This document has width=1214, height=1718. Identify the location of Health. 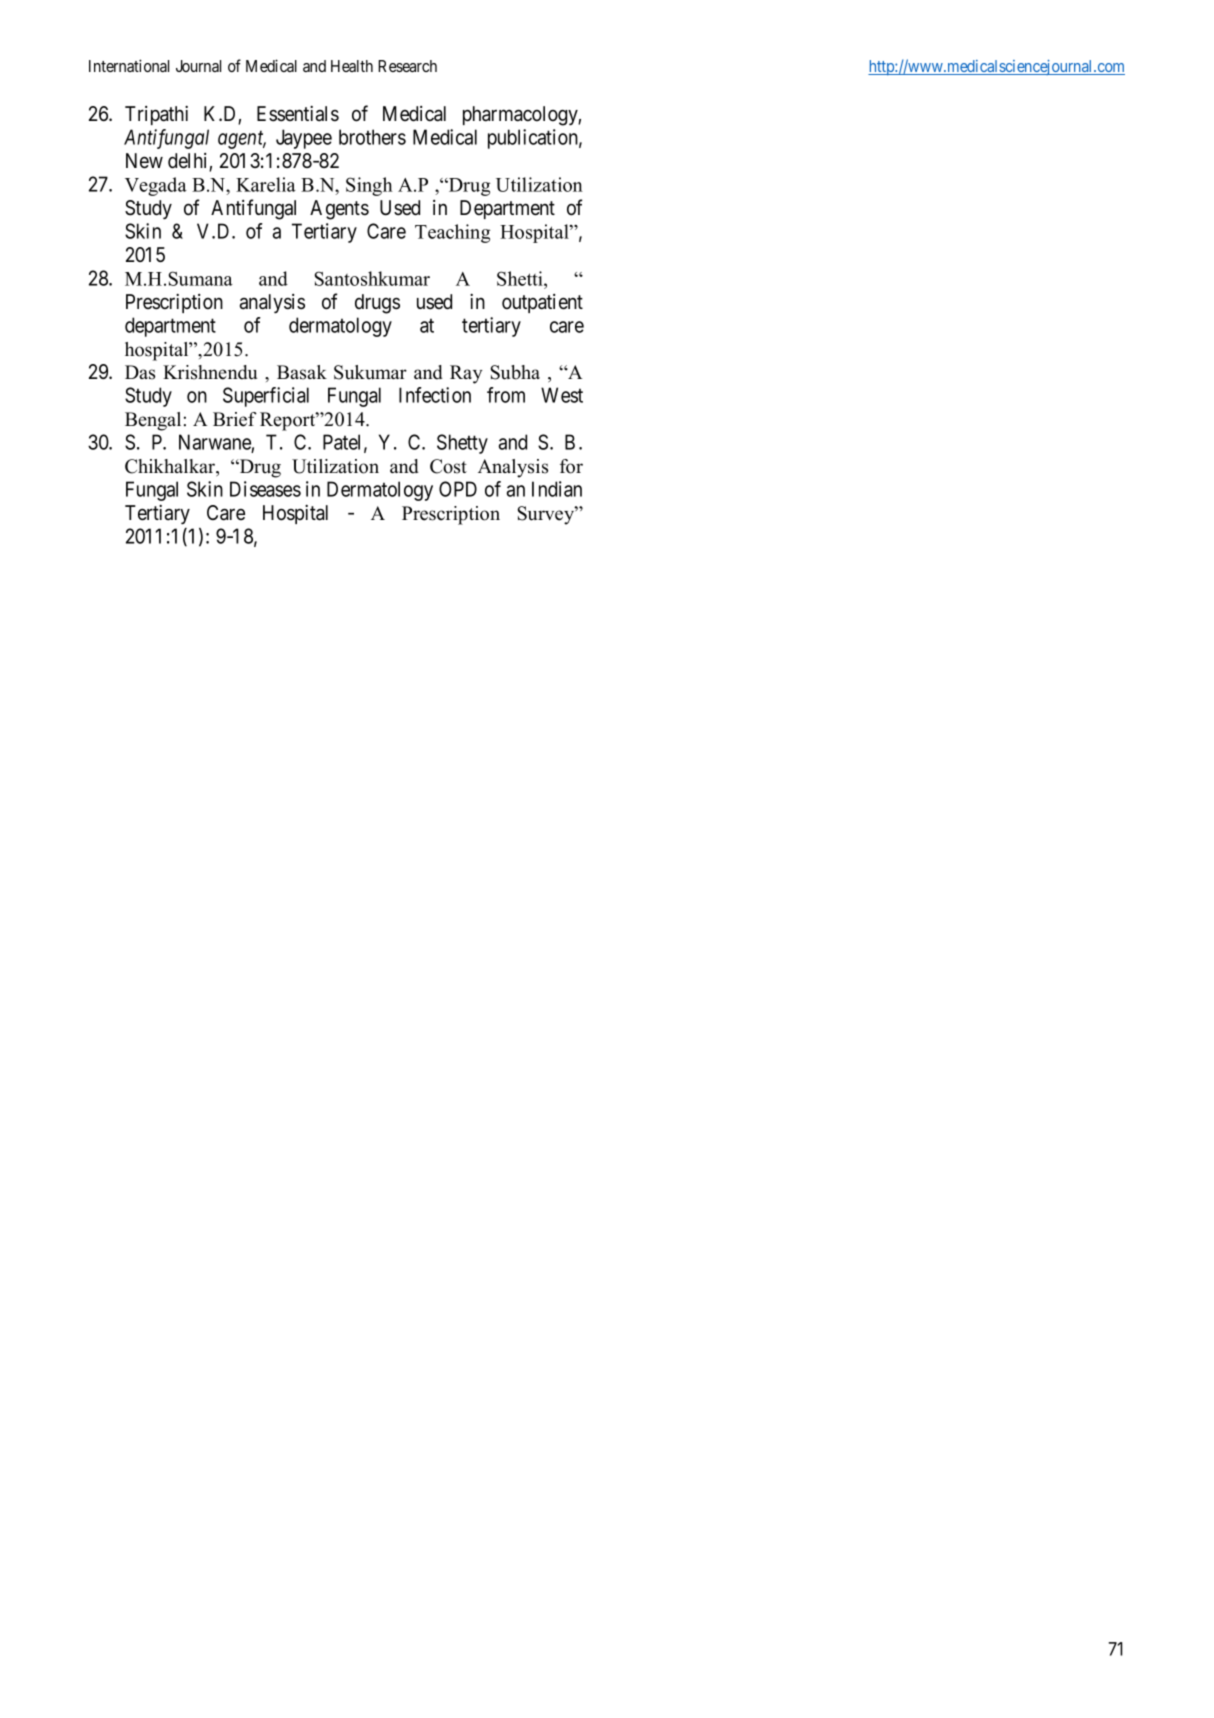
(352, 66).
